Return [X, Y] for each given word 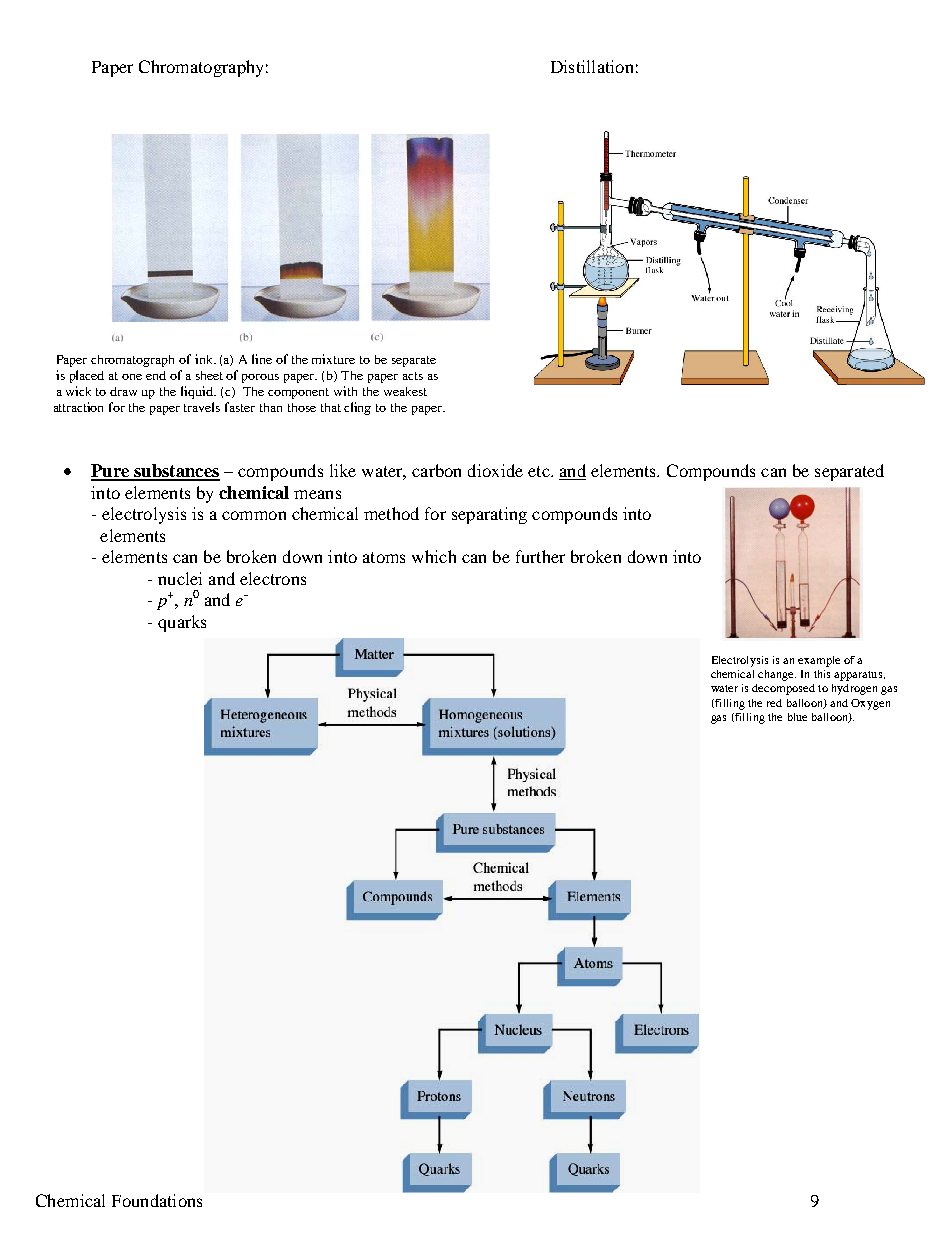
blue [797, 717]
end [156, 375]
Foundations [157, 1200]
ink [205, 359]
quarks [182, 623]
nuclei [180, 578]
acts [413, 376]
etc [540, 471]
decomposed [783, 689]
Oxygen [870, 704]
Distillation [592, 66]
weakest [405, 391]
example [819, 661]
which [434, 556]
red [774, 703]
